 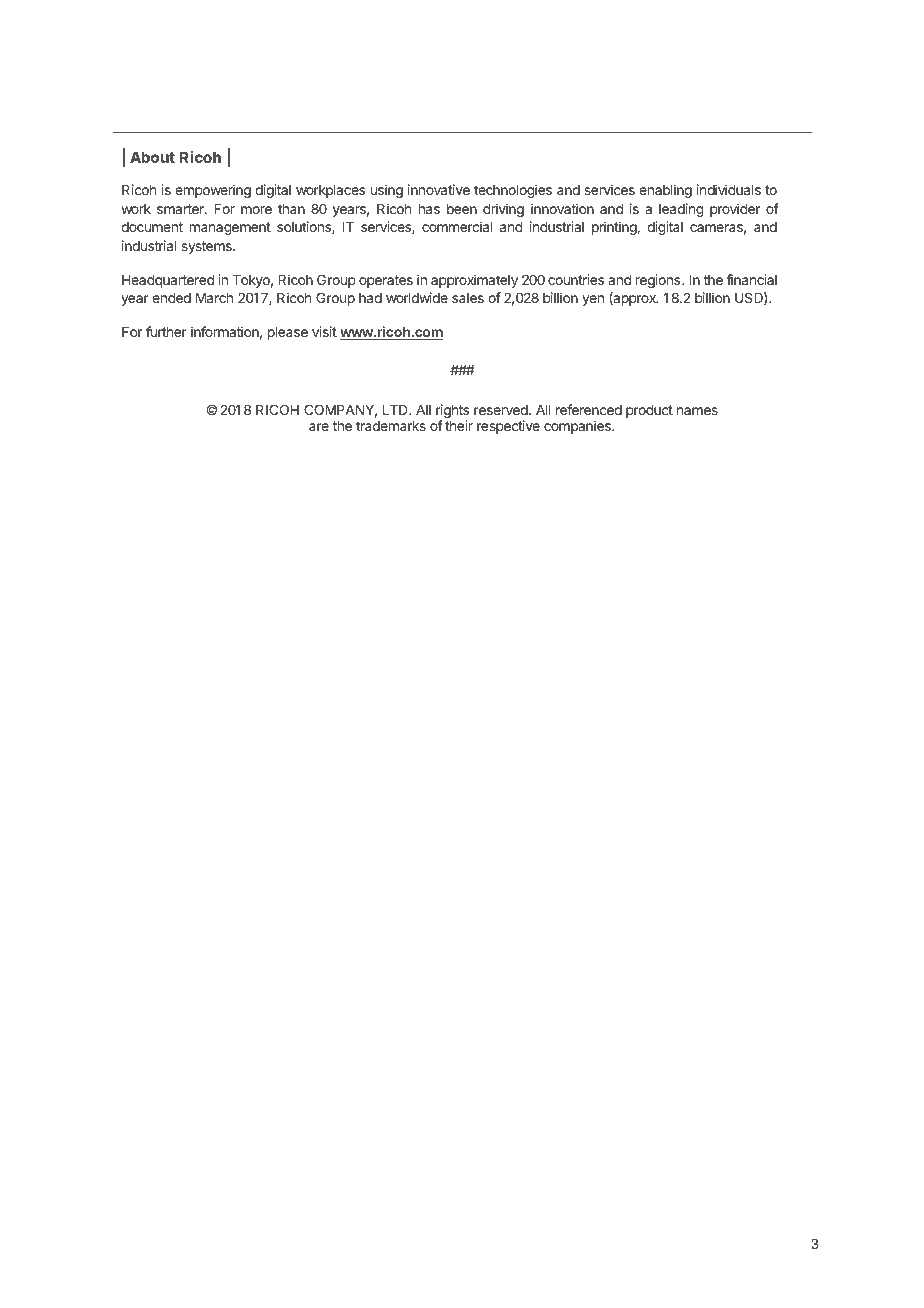 What do you see at coordinates (593, 300) in the document?
I see `yen` at bounding box center [593, 300].
